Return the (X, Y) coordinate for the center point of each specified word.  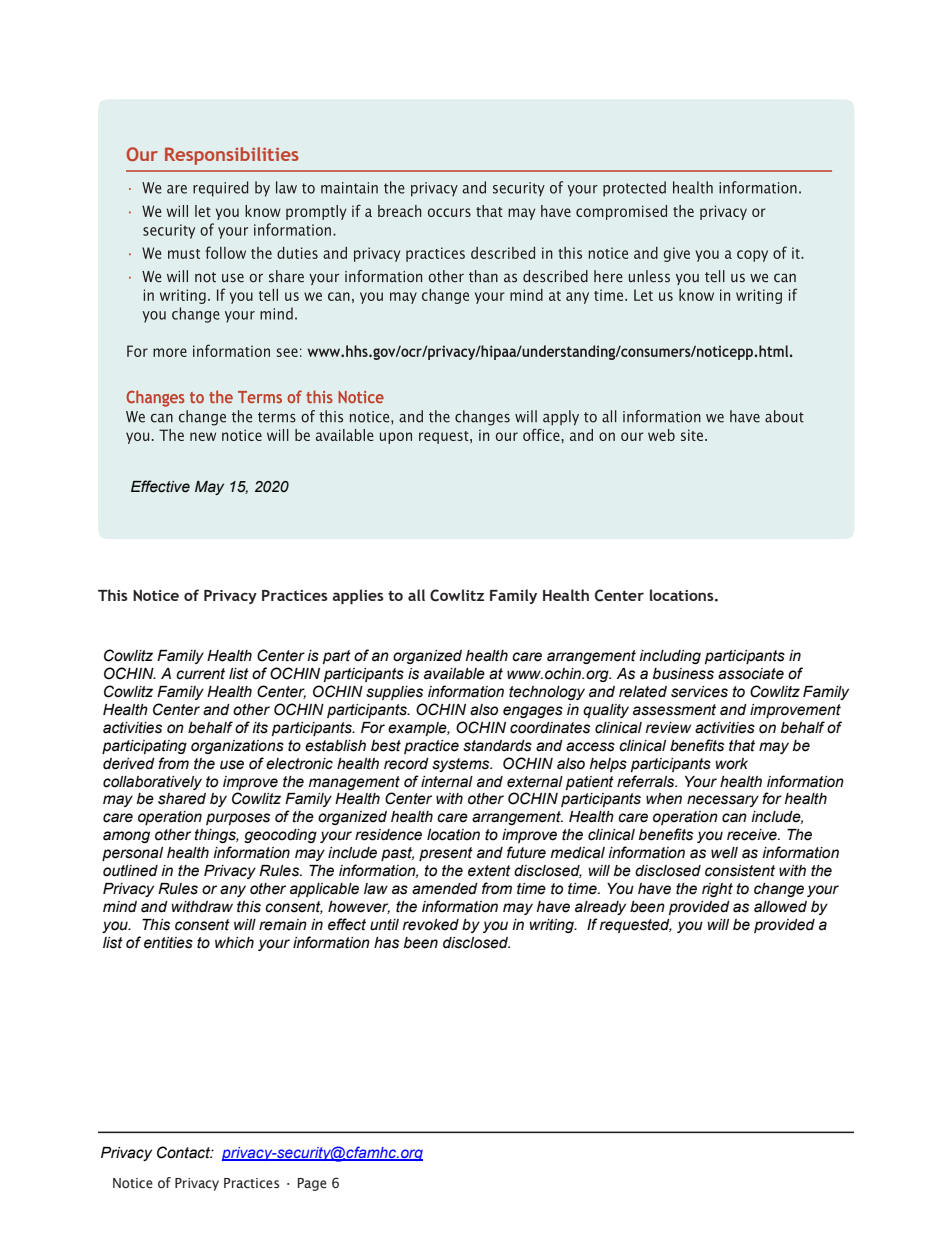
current (200, 674)
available (454, 674)
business (683, 674)
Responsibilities (232, 156)
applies (358, 596)
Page (312, 1184)
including (670, 657)
